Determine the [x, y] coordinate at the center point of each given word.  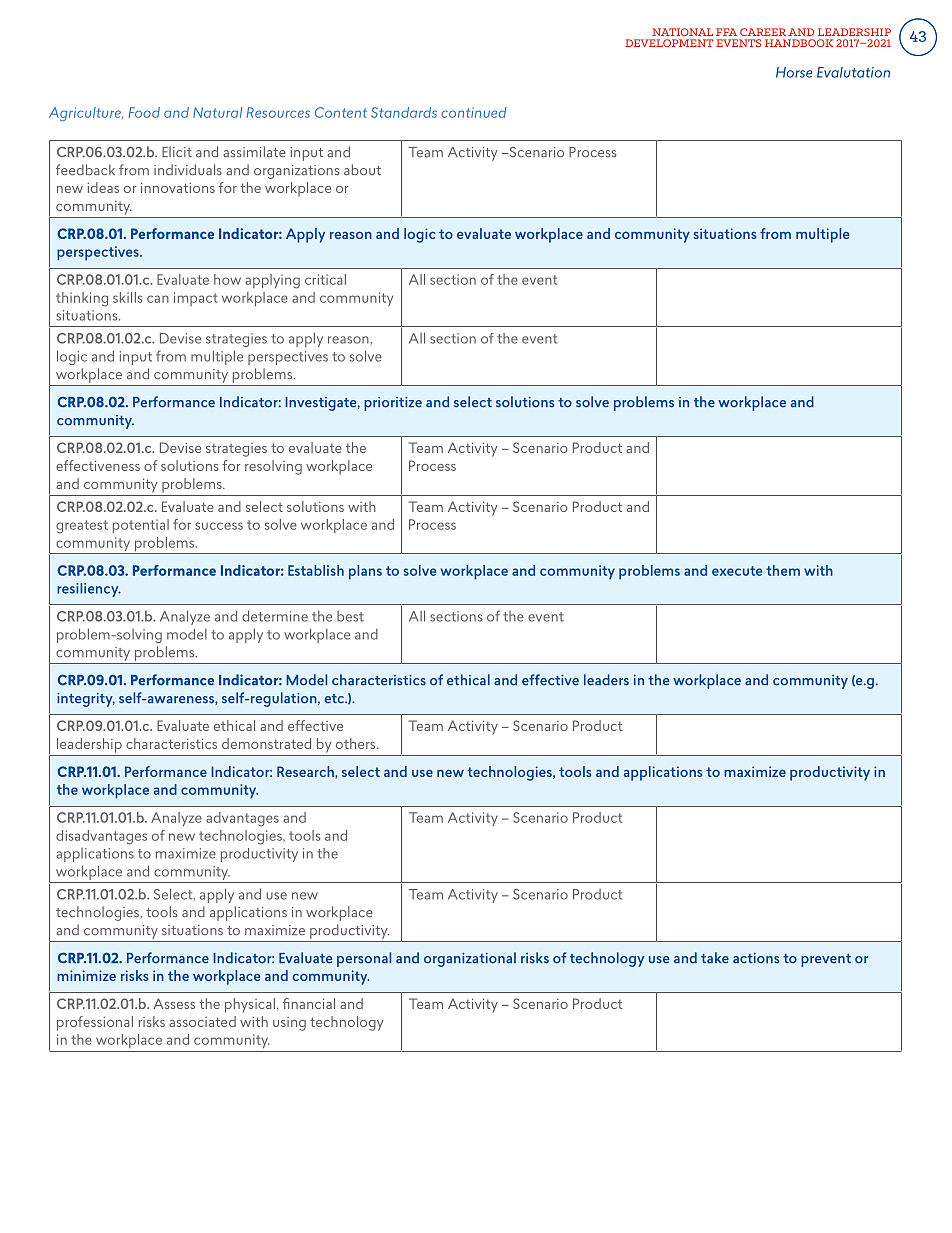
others [357, 743]
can [158, 299]
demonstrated [266, 743]
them [783, 570]
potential [141, 526]
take [715, 958]
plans [365, 572]
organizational [470, 959]
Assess [174, 1003]
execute [737, 571]
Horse [794, 72]
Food [144, 112]
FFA [726, 32]
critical [325, 279]
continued [474, 112]
